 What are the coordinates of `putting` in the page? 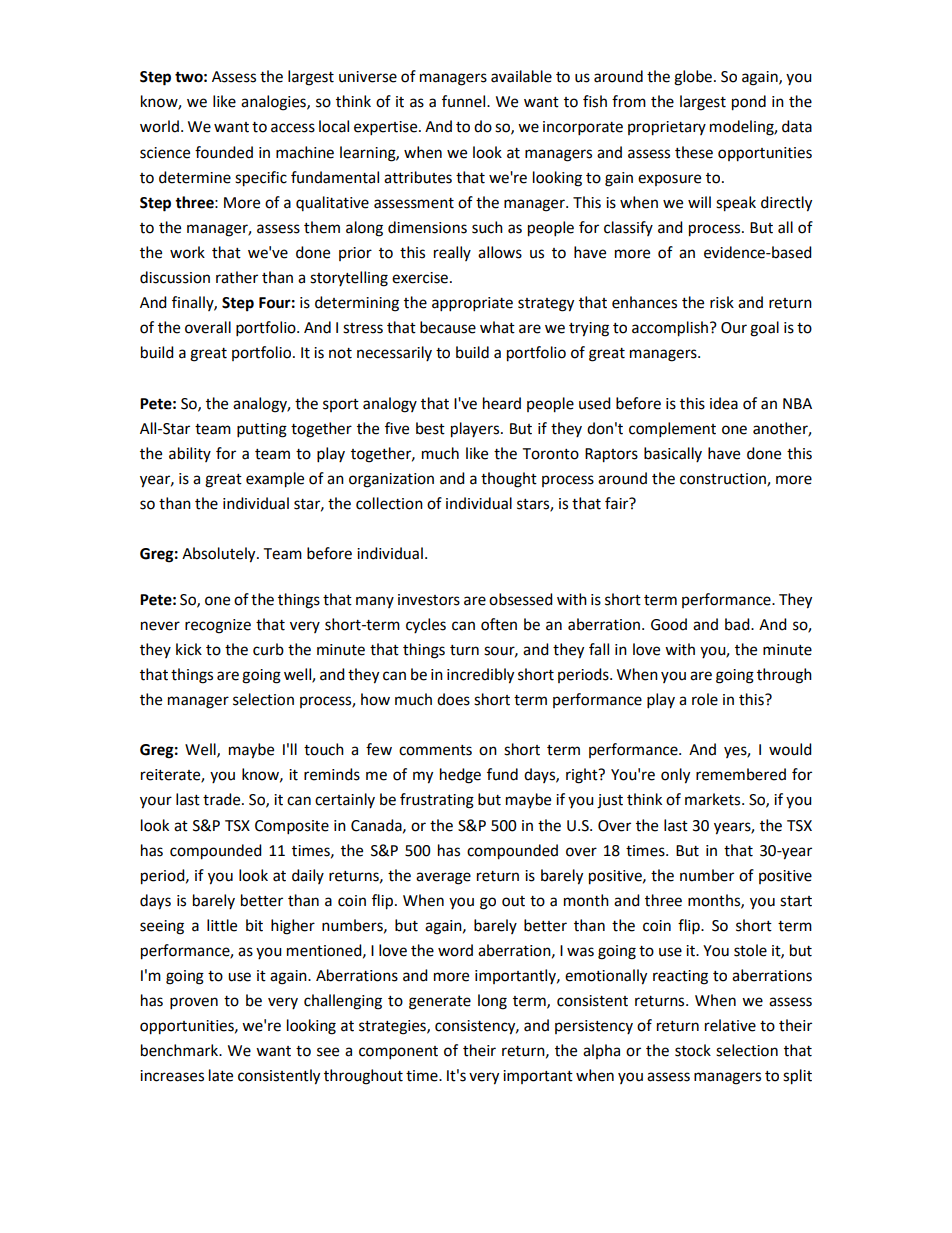 It's located at (262, 430).
